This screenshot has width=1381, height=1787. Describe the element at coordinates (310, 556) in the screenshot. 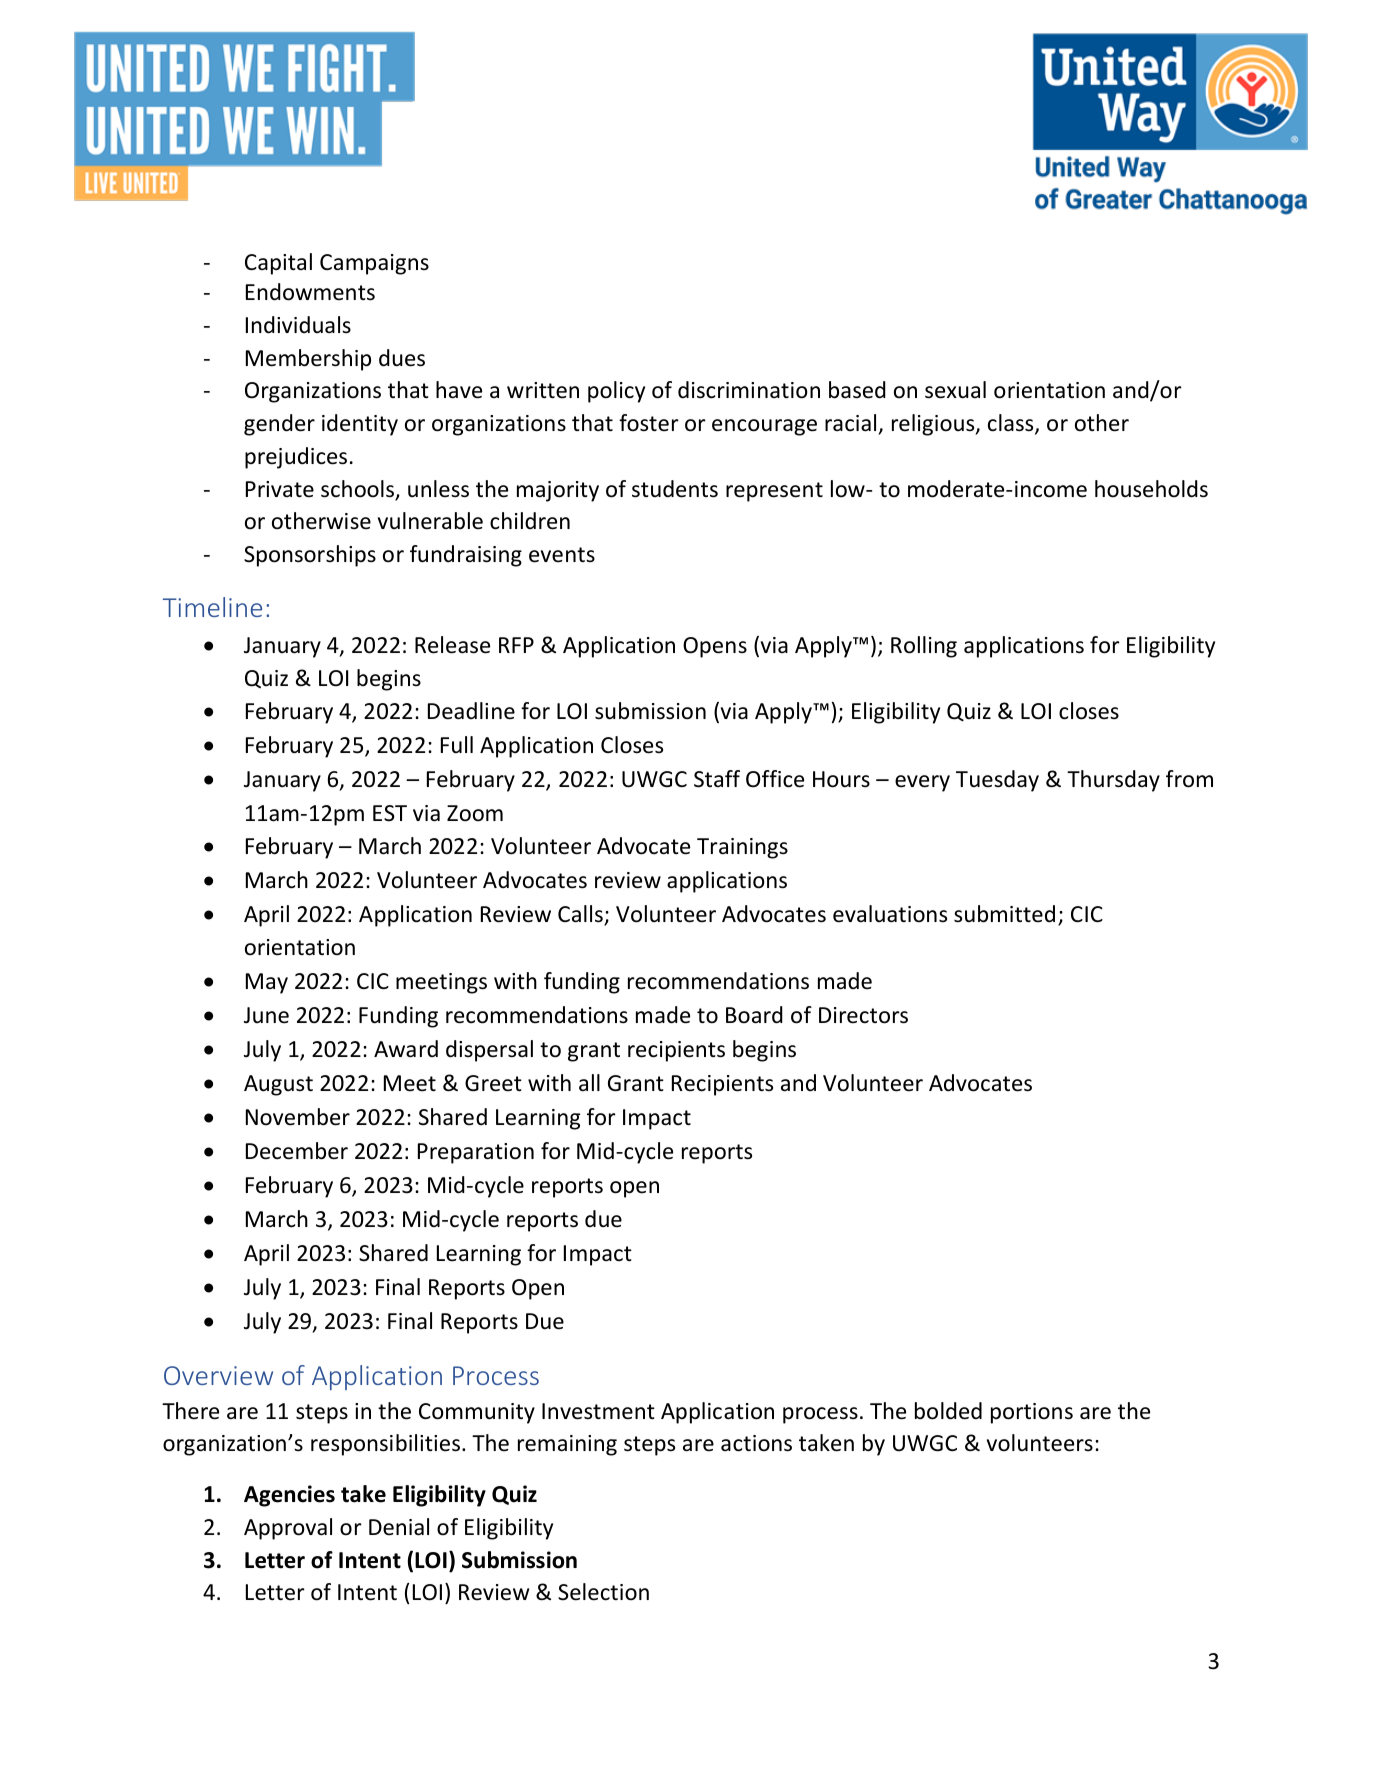

I see `Sponsorships` at that location.
